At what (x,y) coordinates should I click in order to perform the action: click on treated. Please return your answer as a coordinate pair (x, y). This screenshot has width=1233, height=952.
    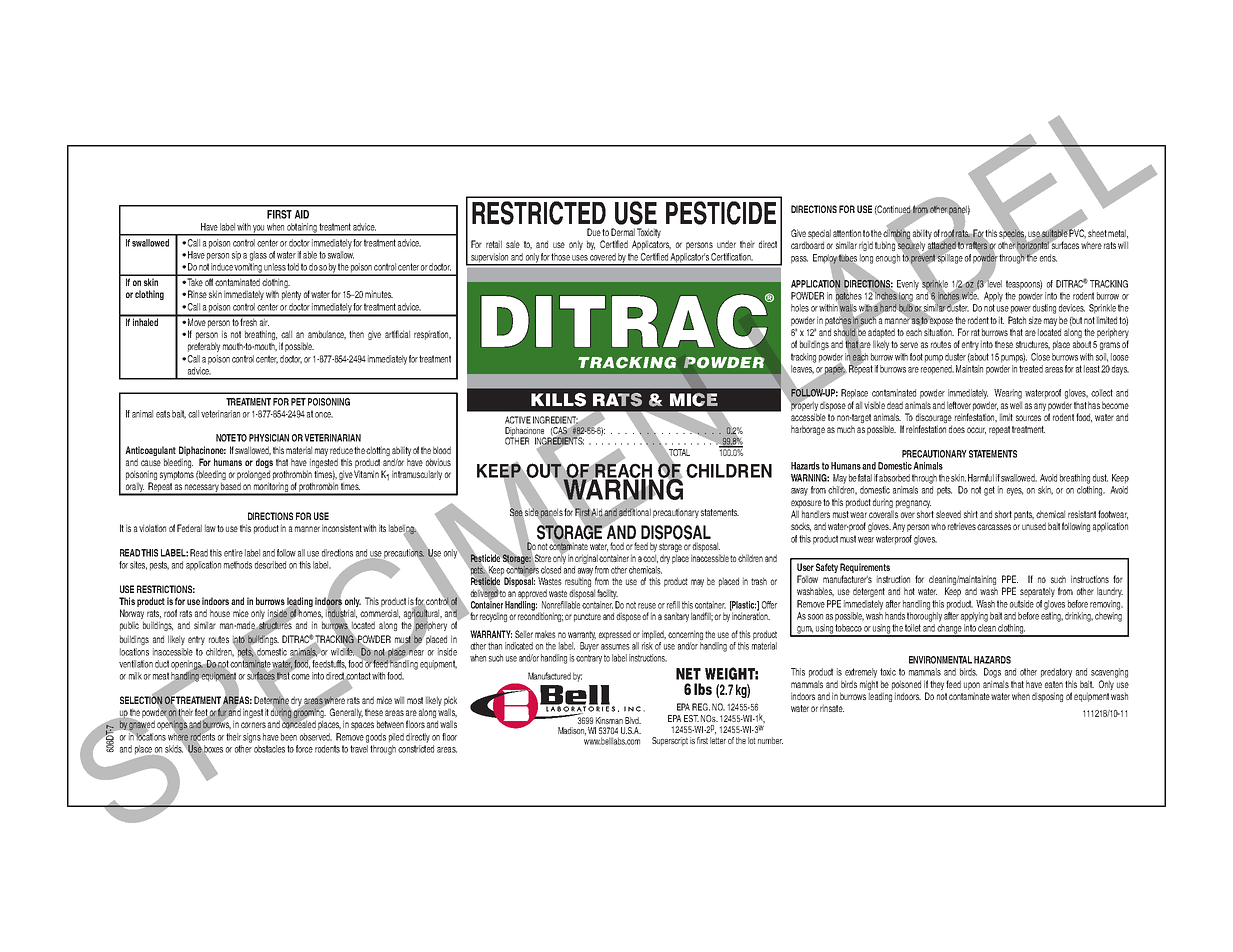
    Looking at the image, I should click on (1031, 369).
